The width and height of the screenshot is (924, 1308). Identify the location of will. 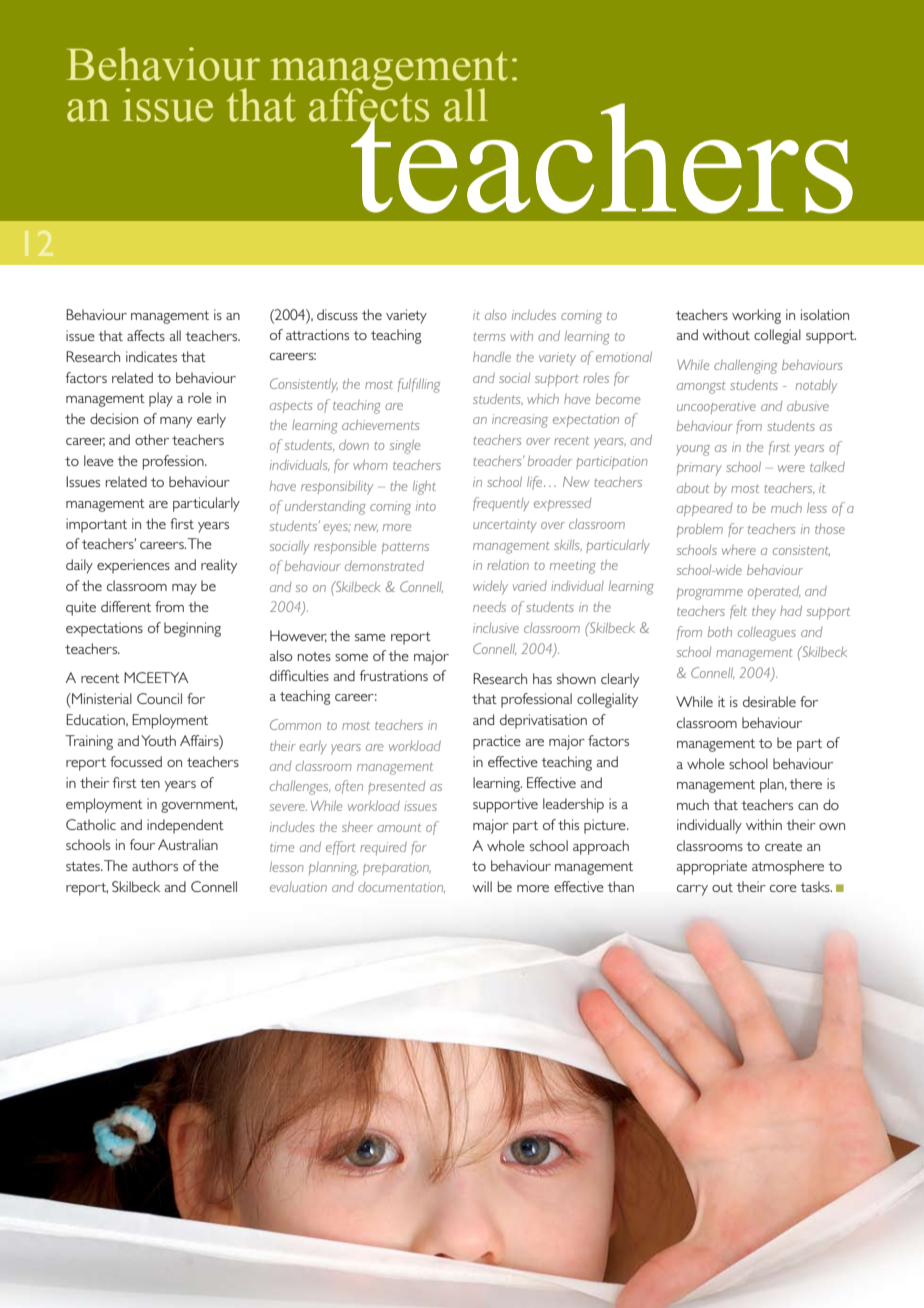
(482, 886).
